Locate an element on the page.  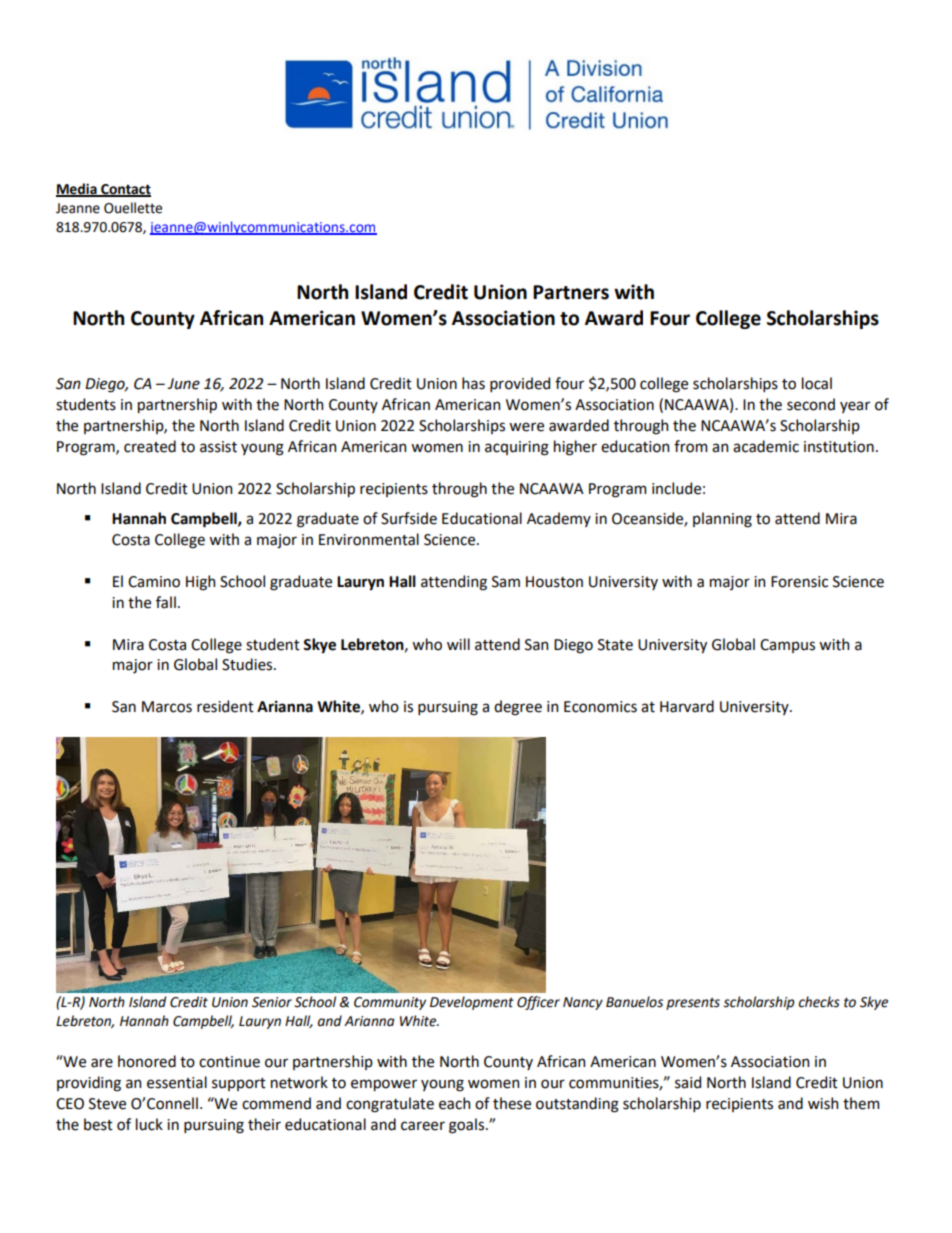
Harvard is located at coordinates (687, 706).
